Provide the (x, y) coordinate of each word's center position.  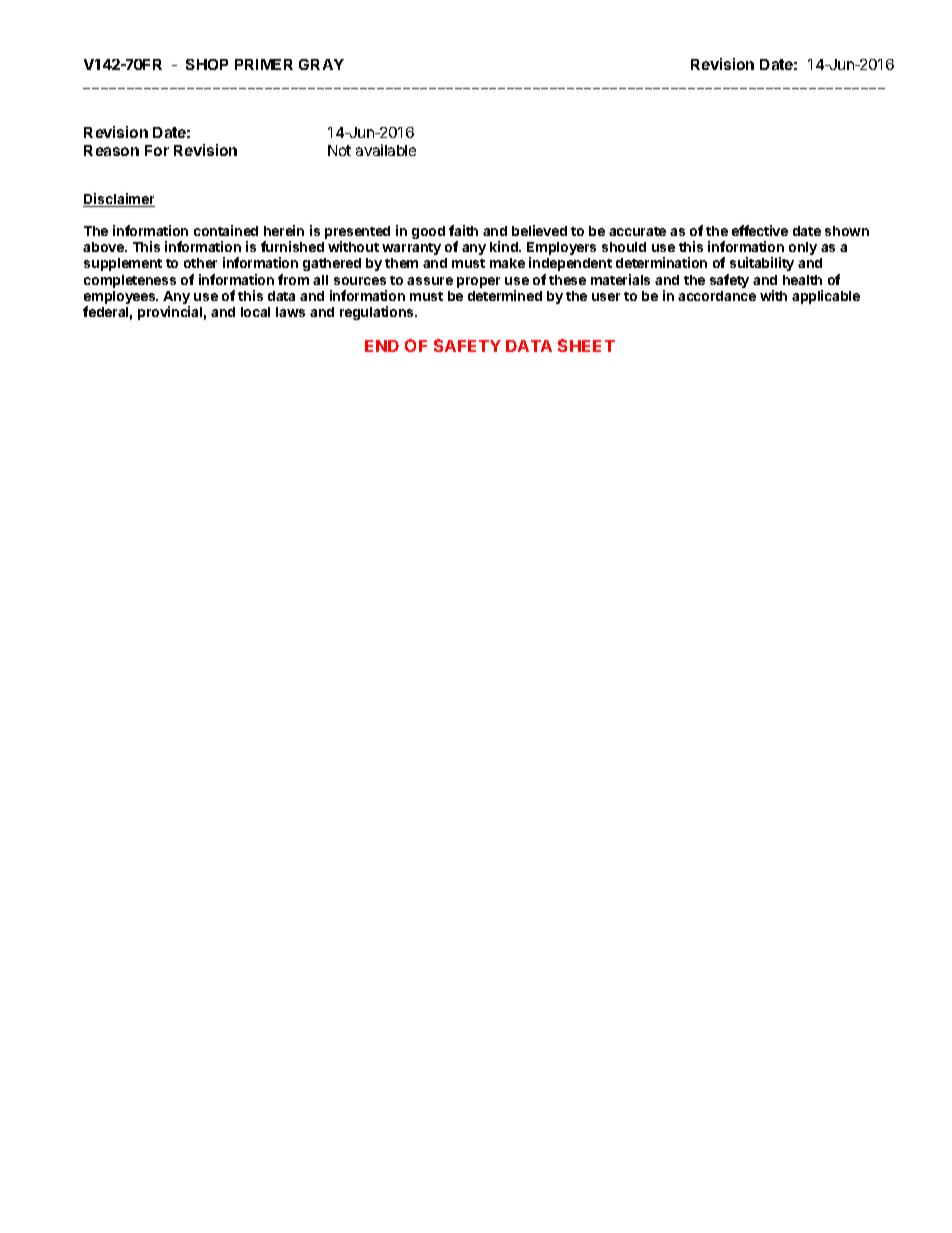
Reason (111, 150)
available (386, 150)
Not (339, 150)
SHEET (586, 345)
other (200, 263)
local (255, 312)
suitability (762, 264)
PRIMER (264, 64)
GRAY (321, 64)
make (507, 263)
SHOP (207, 64)
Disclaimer (119, 200)
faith (463, 230)
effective (760, 230)
